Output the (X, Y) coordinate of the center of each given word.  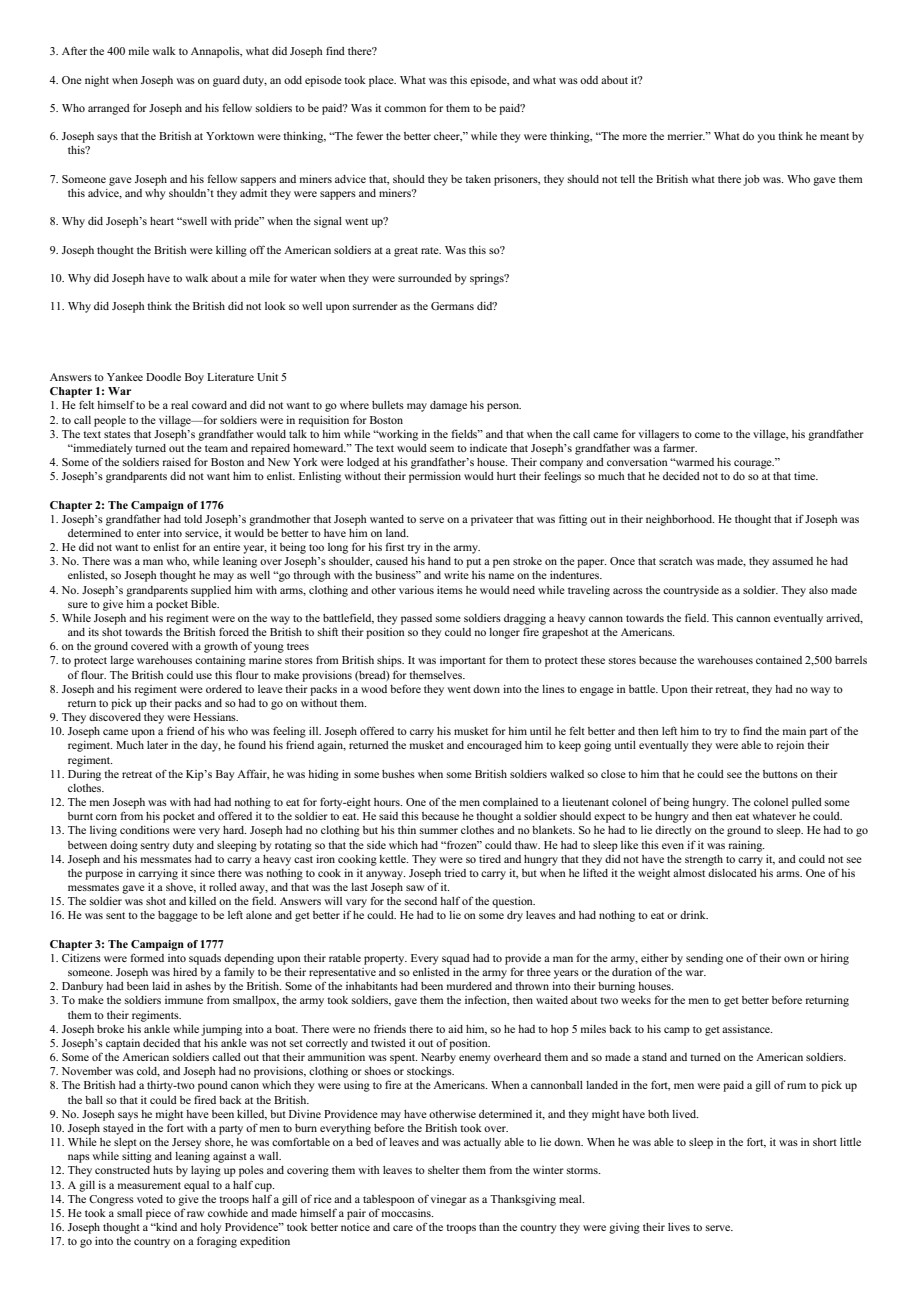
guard (226, 81)
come (707, 435)
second (421, 901)
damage (448, 406)
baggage (178, 916)
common (405, 109)
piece (158, 1214)
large (122, 661)
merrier (686, 136)
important (463, 661)
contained (779, 660)
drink (694, 915)
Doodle (163, 377)
